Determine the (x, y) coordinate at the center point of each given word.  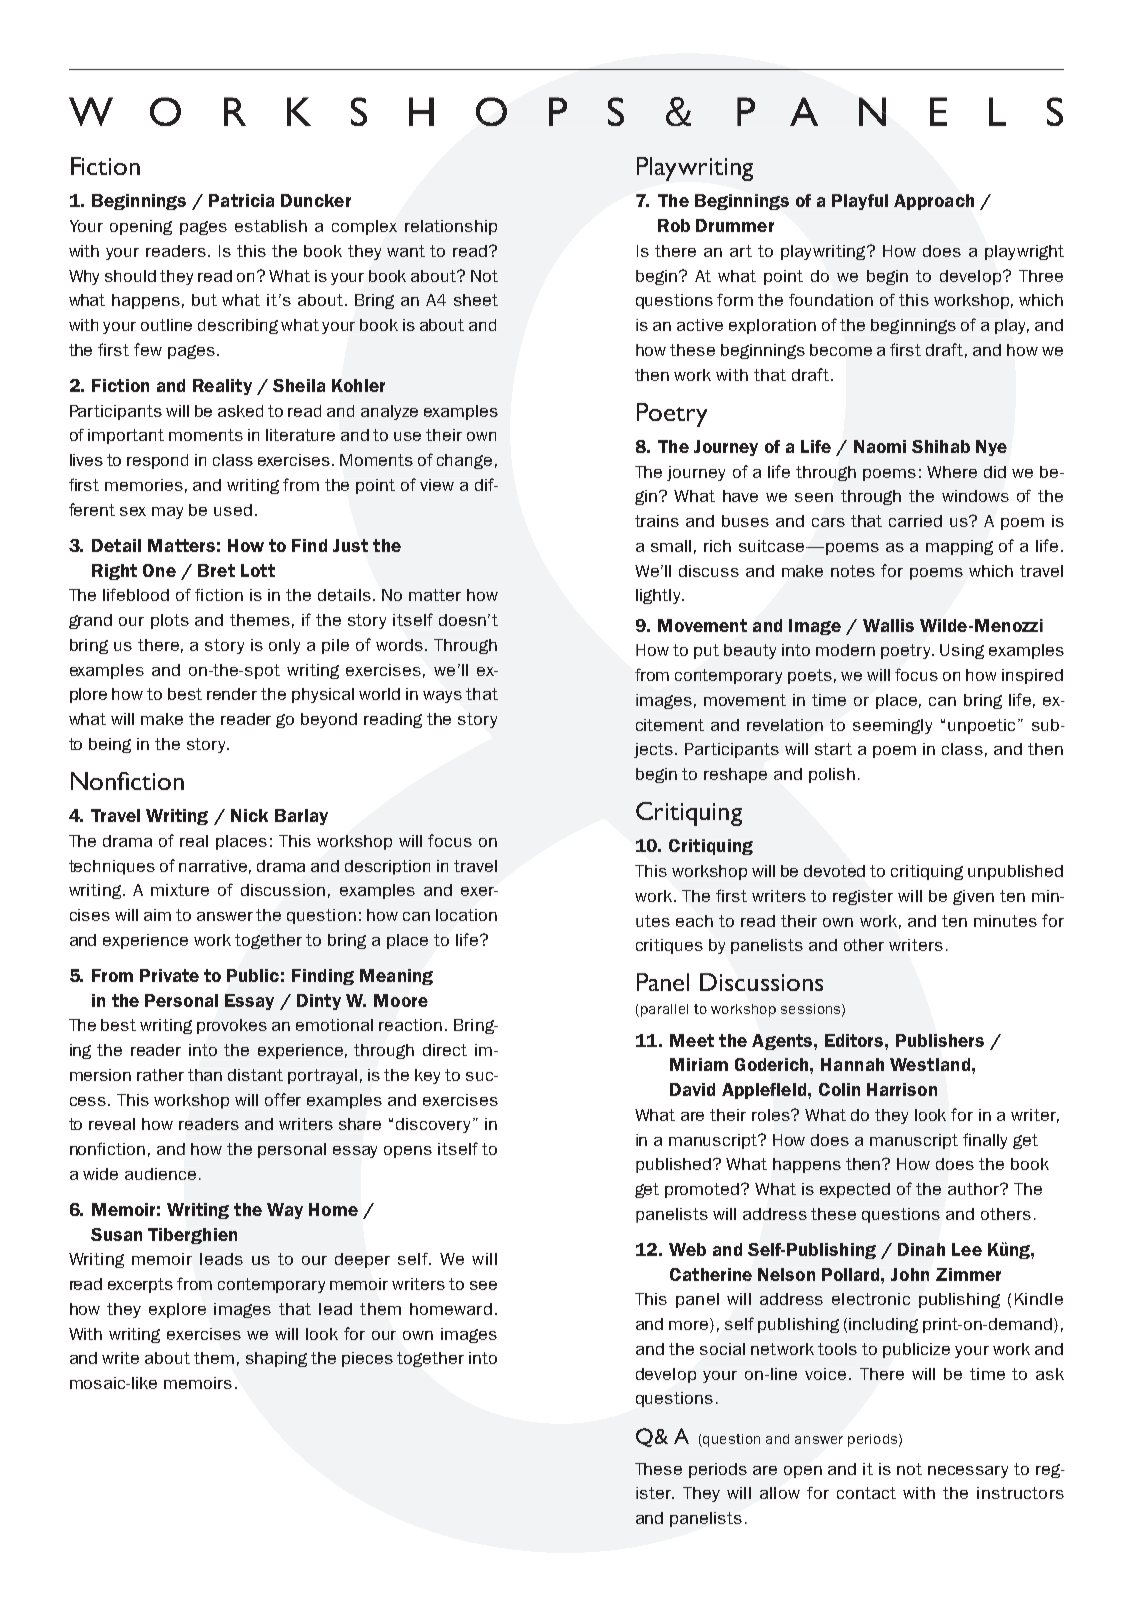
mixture (180, 890)
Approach (934, 202)
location (466, 915)
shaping (276, 1359)
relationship (451, 227)
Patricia (241, 200)
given (973, 897)
